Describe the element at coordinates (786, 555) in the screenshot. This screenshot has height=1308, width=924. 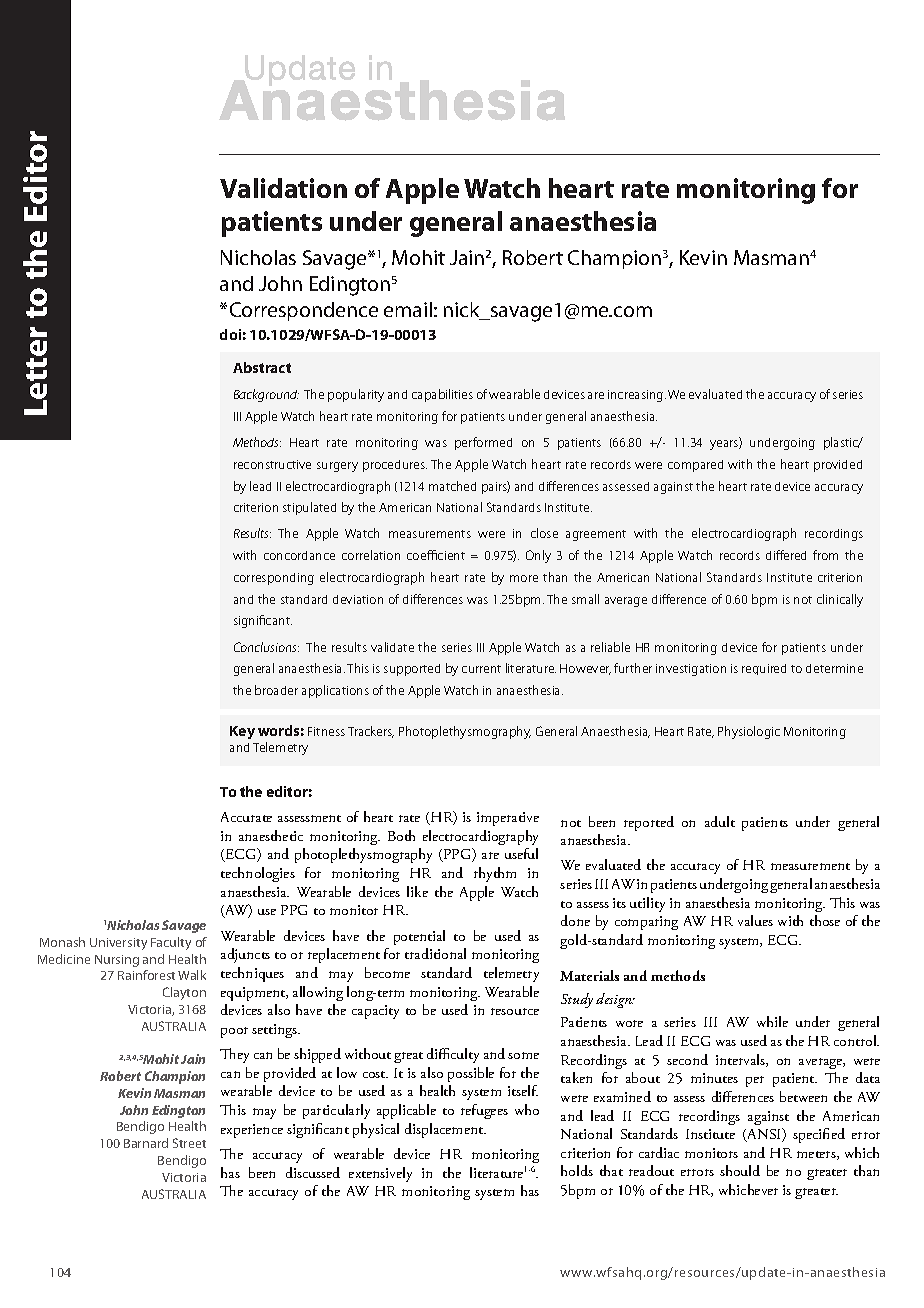
I see `differed` at that location.
